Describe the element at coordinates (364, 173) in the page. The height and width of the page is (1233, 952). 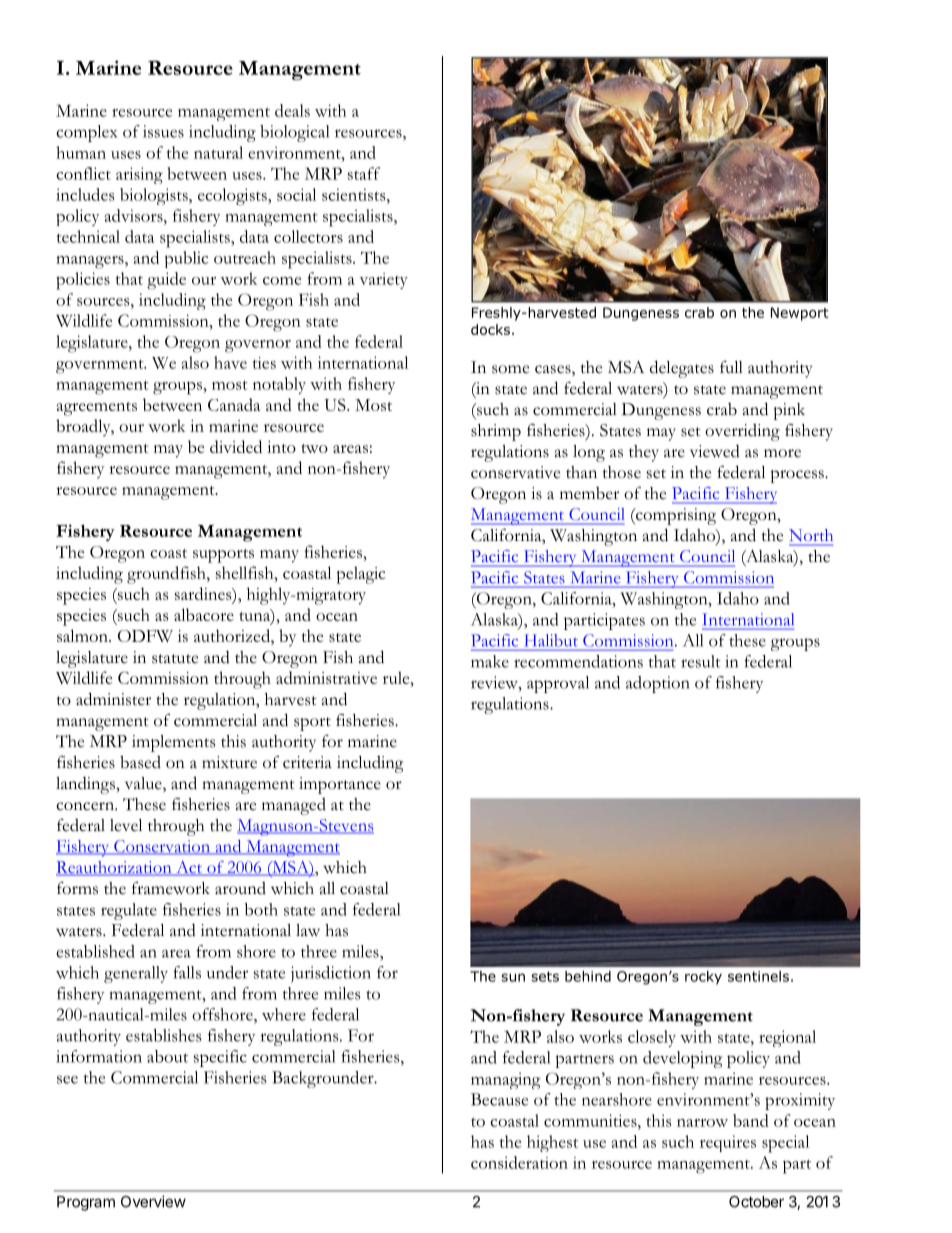
I see `staff` at that location.
